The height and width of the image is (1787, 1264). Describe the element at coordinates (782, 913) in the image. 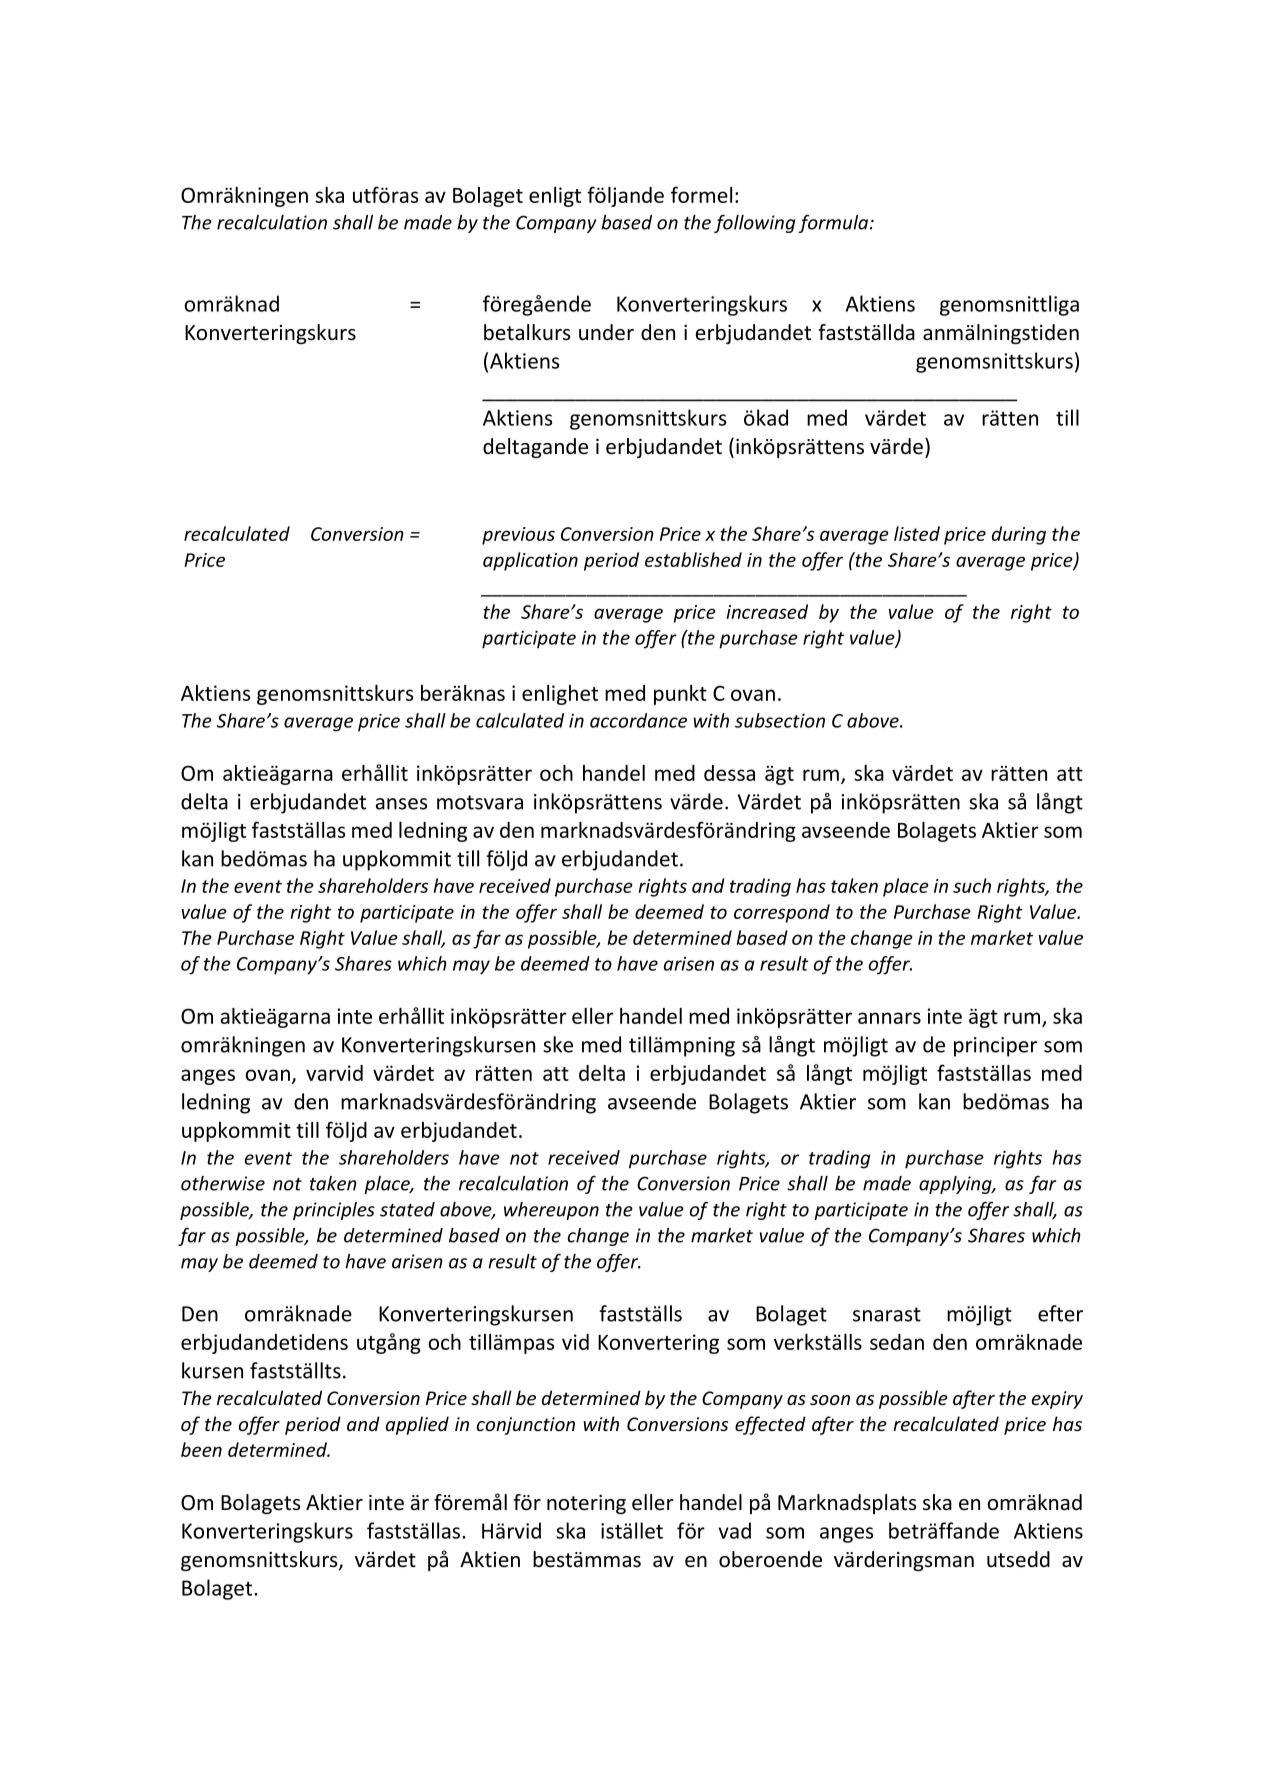

I see `correspond` at that location.
